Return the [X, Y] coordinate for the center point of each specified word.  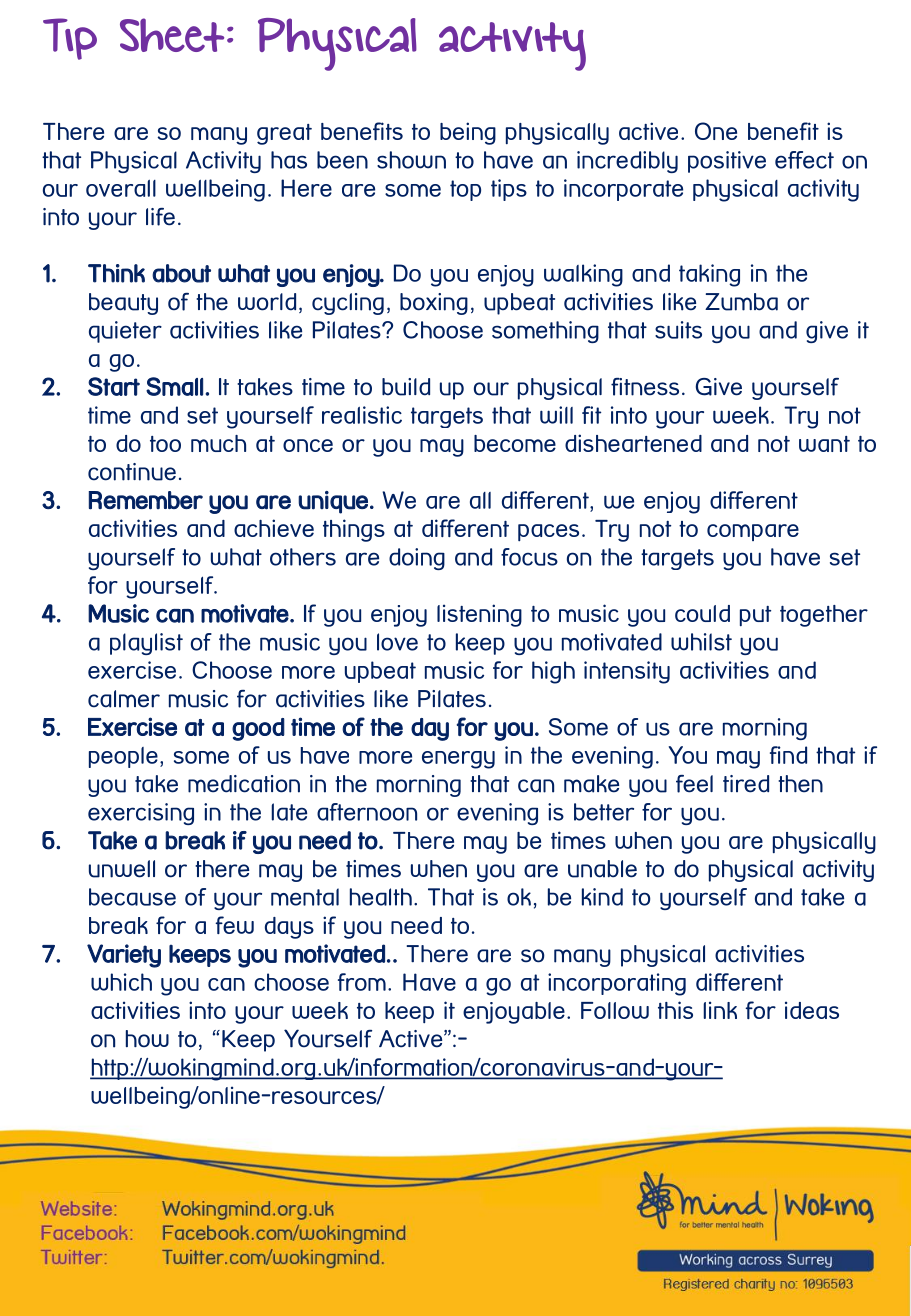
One [716, 131]
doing [417, 559]
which [121, 982]
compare [753, 532]
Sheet [172, 35]
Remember [146, 500]
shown [411, 160]
